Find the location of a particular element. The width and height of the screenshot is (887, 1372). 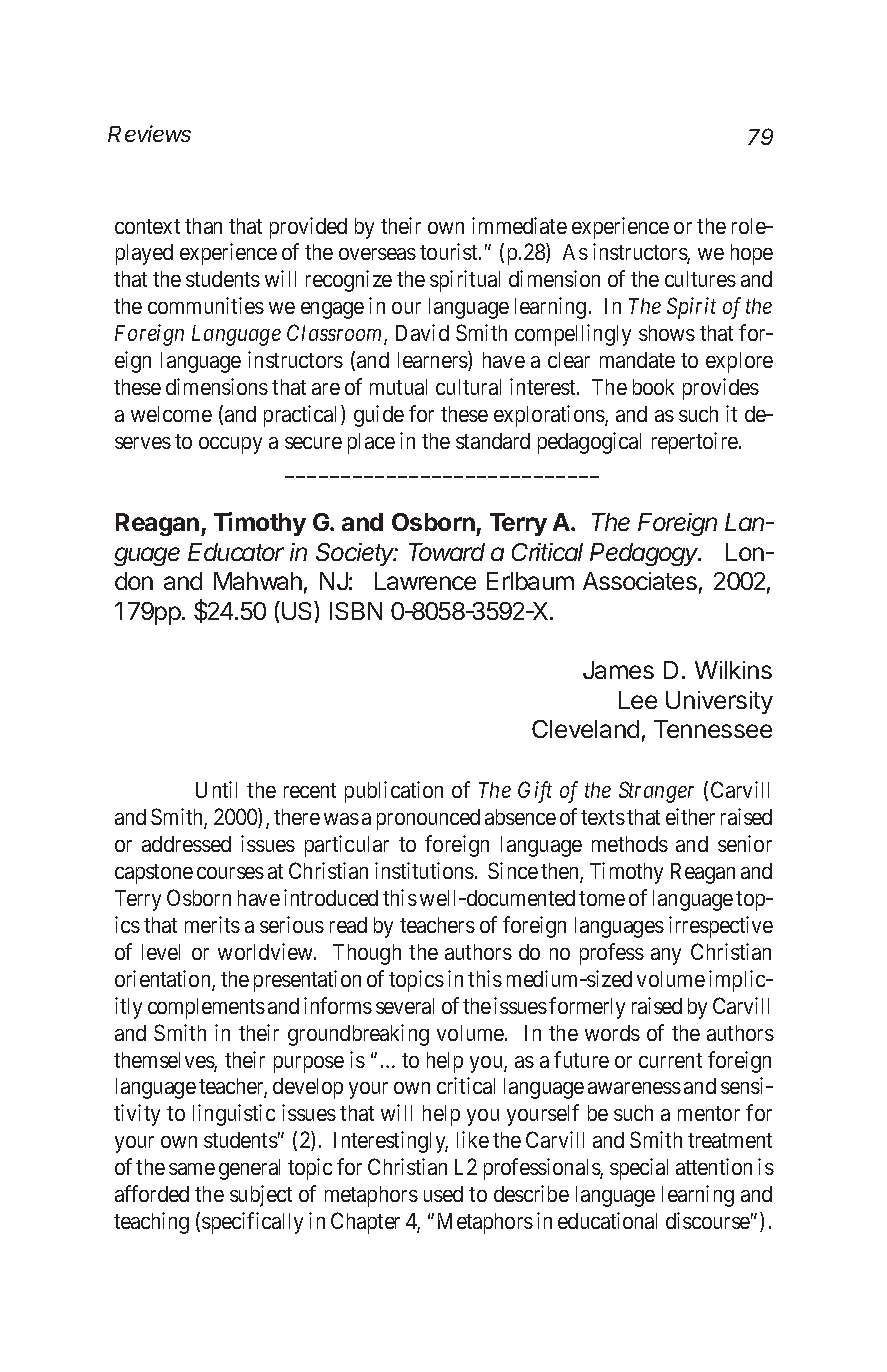

used is located at coordinates (443, 1194).
